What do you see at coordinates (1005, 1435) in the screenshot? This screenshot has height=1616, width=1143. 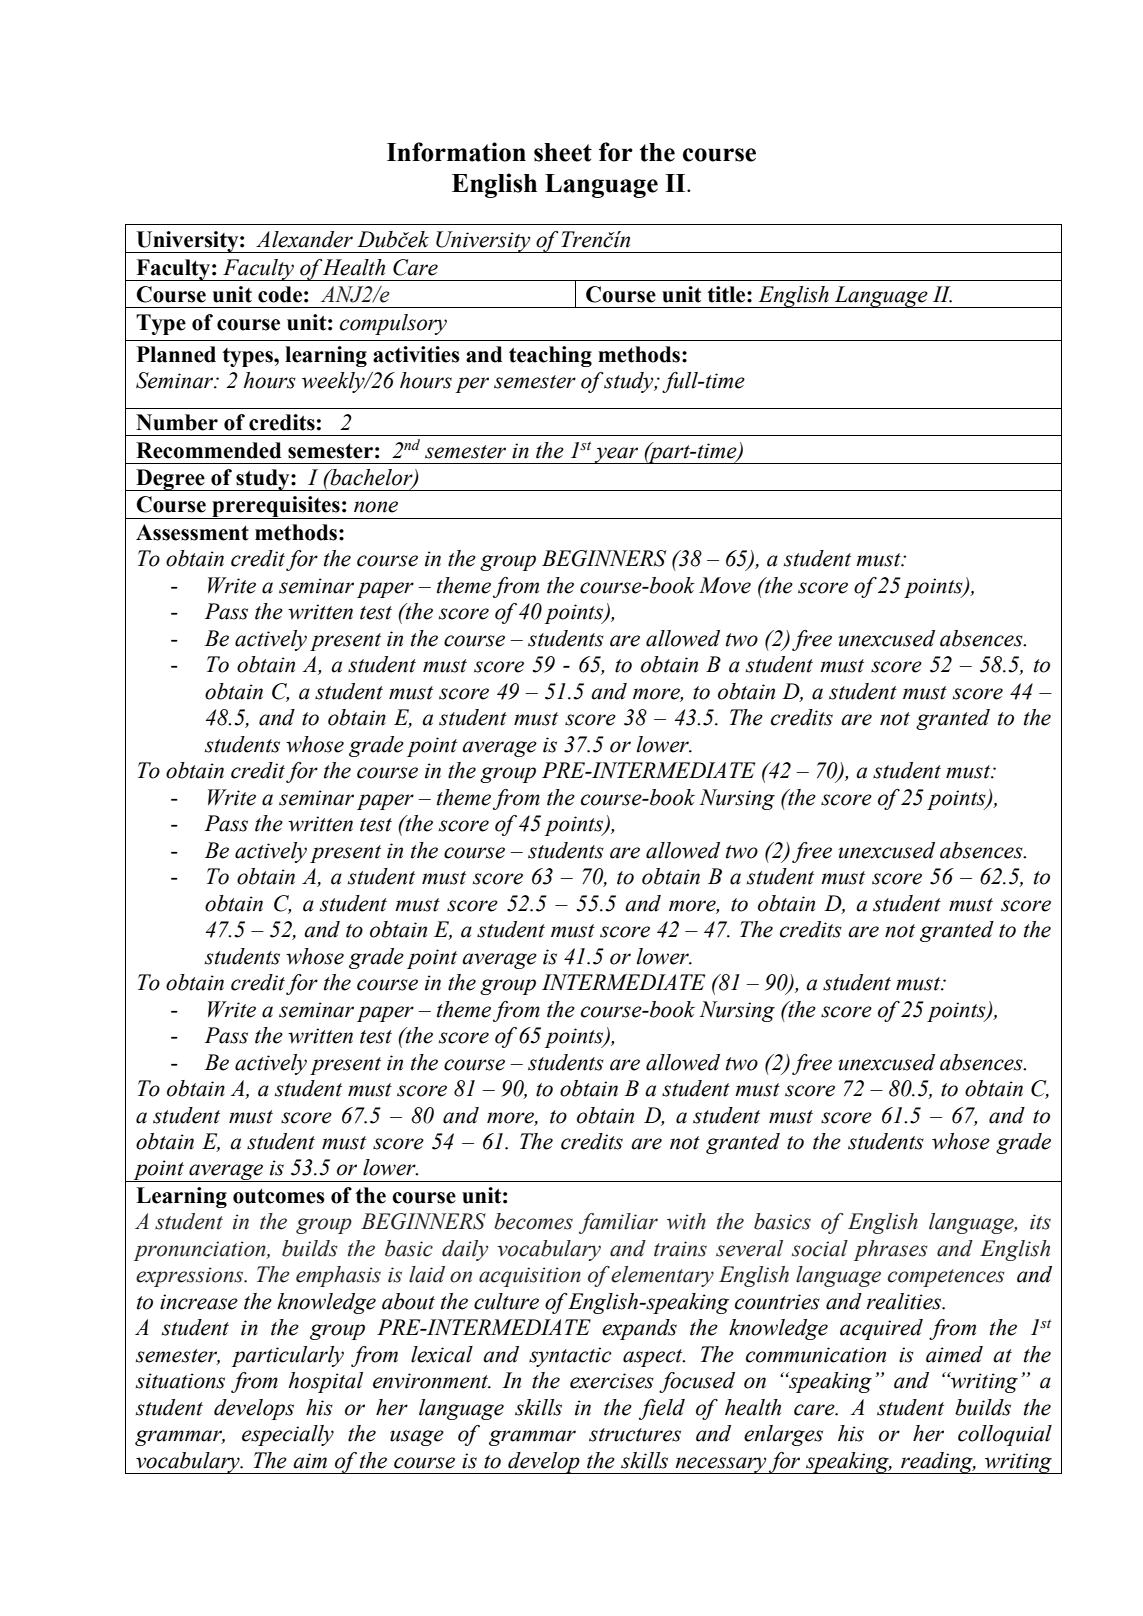 I see `colloquial` at bounding box center [1005, 1435].
